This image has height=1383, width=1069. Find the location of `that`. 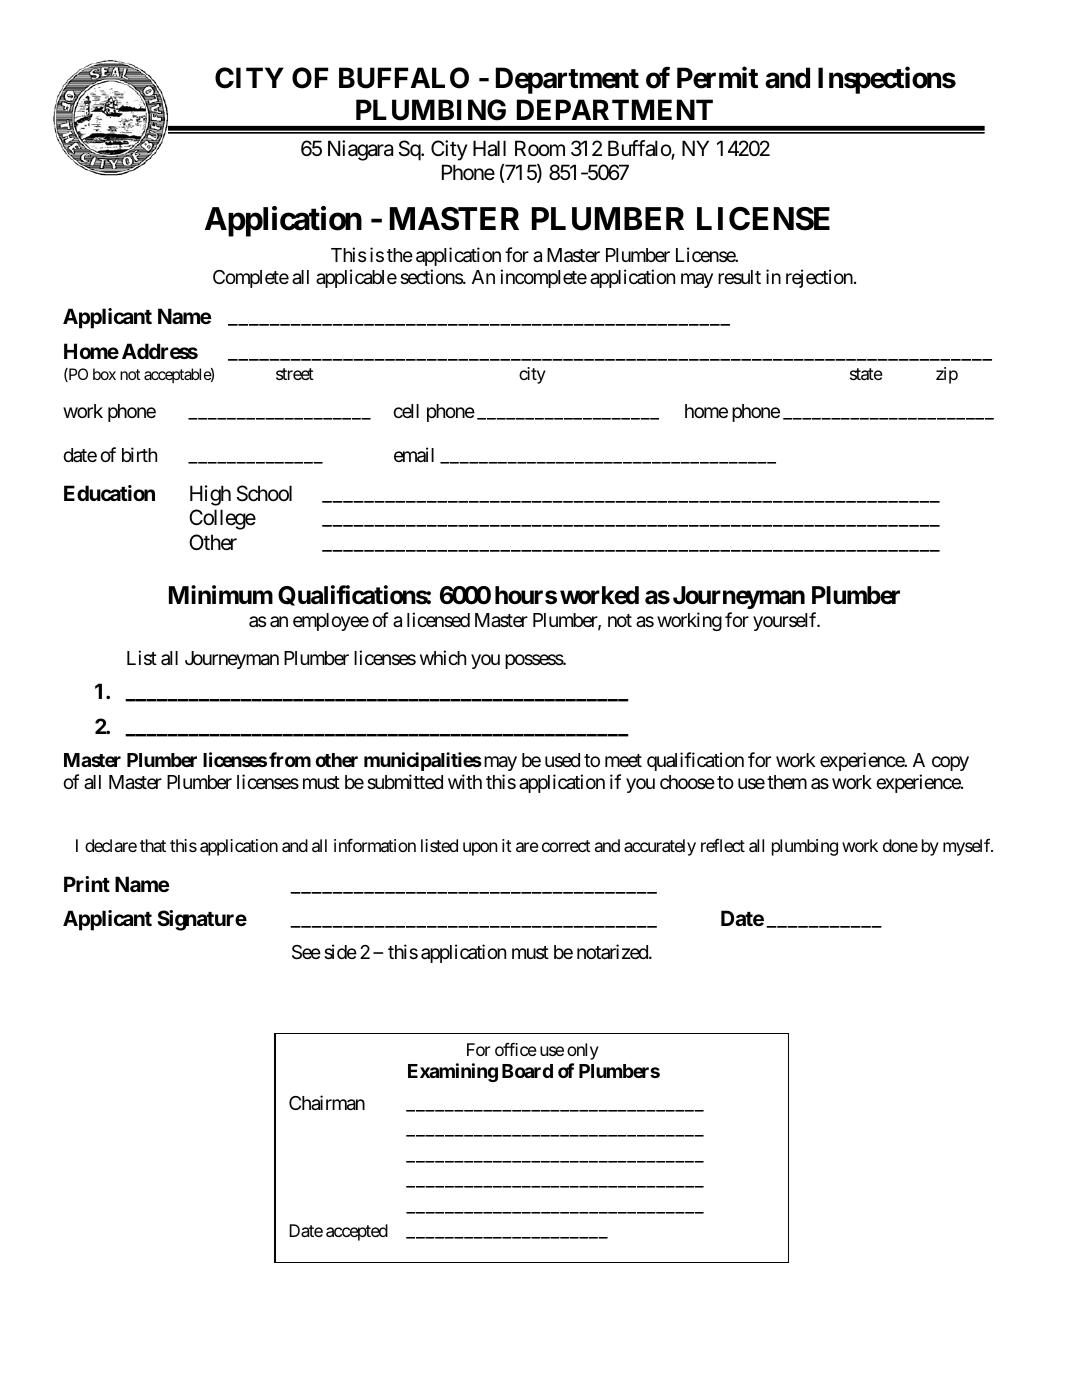

that is located at coordinates (153, 845).
